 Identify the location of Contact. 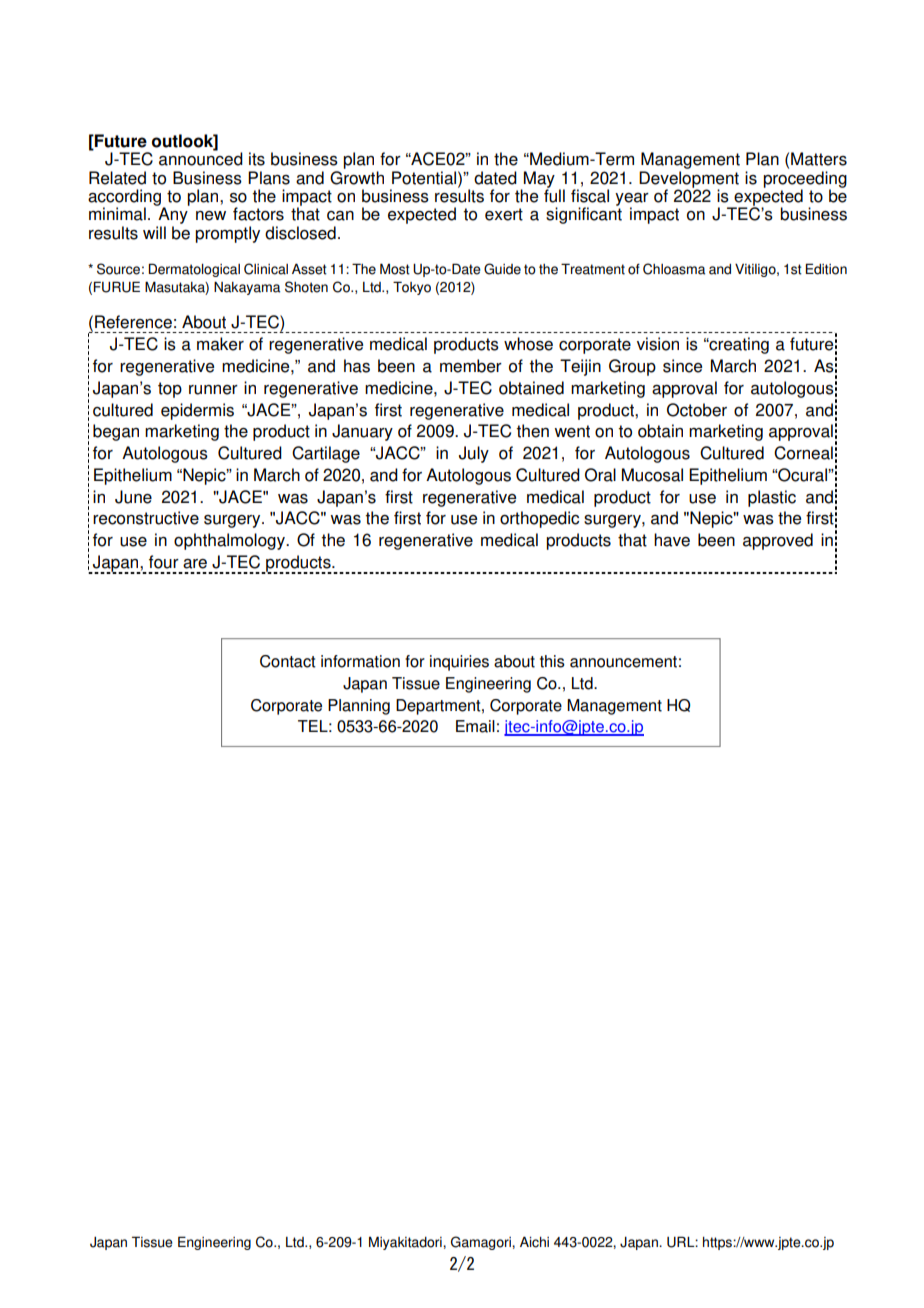
(288, 661).
